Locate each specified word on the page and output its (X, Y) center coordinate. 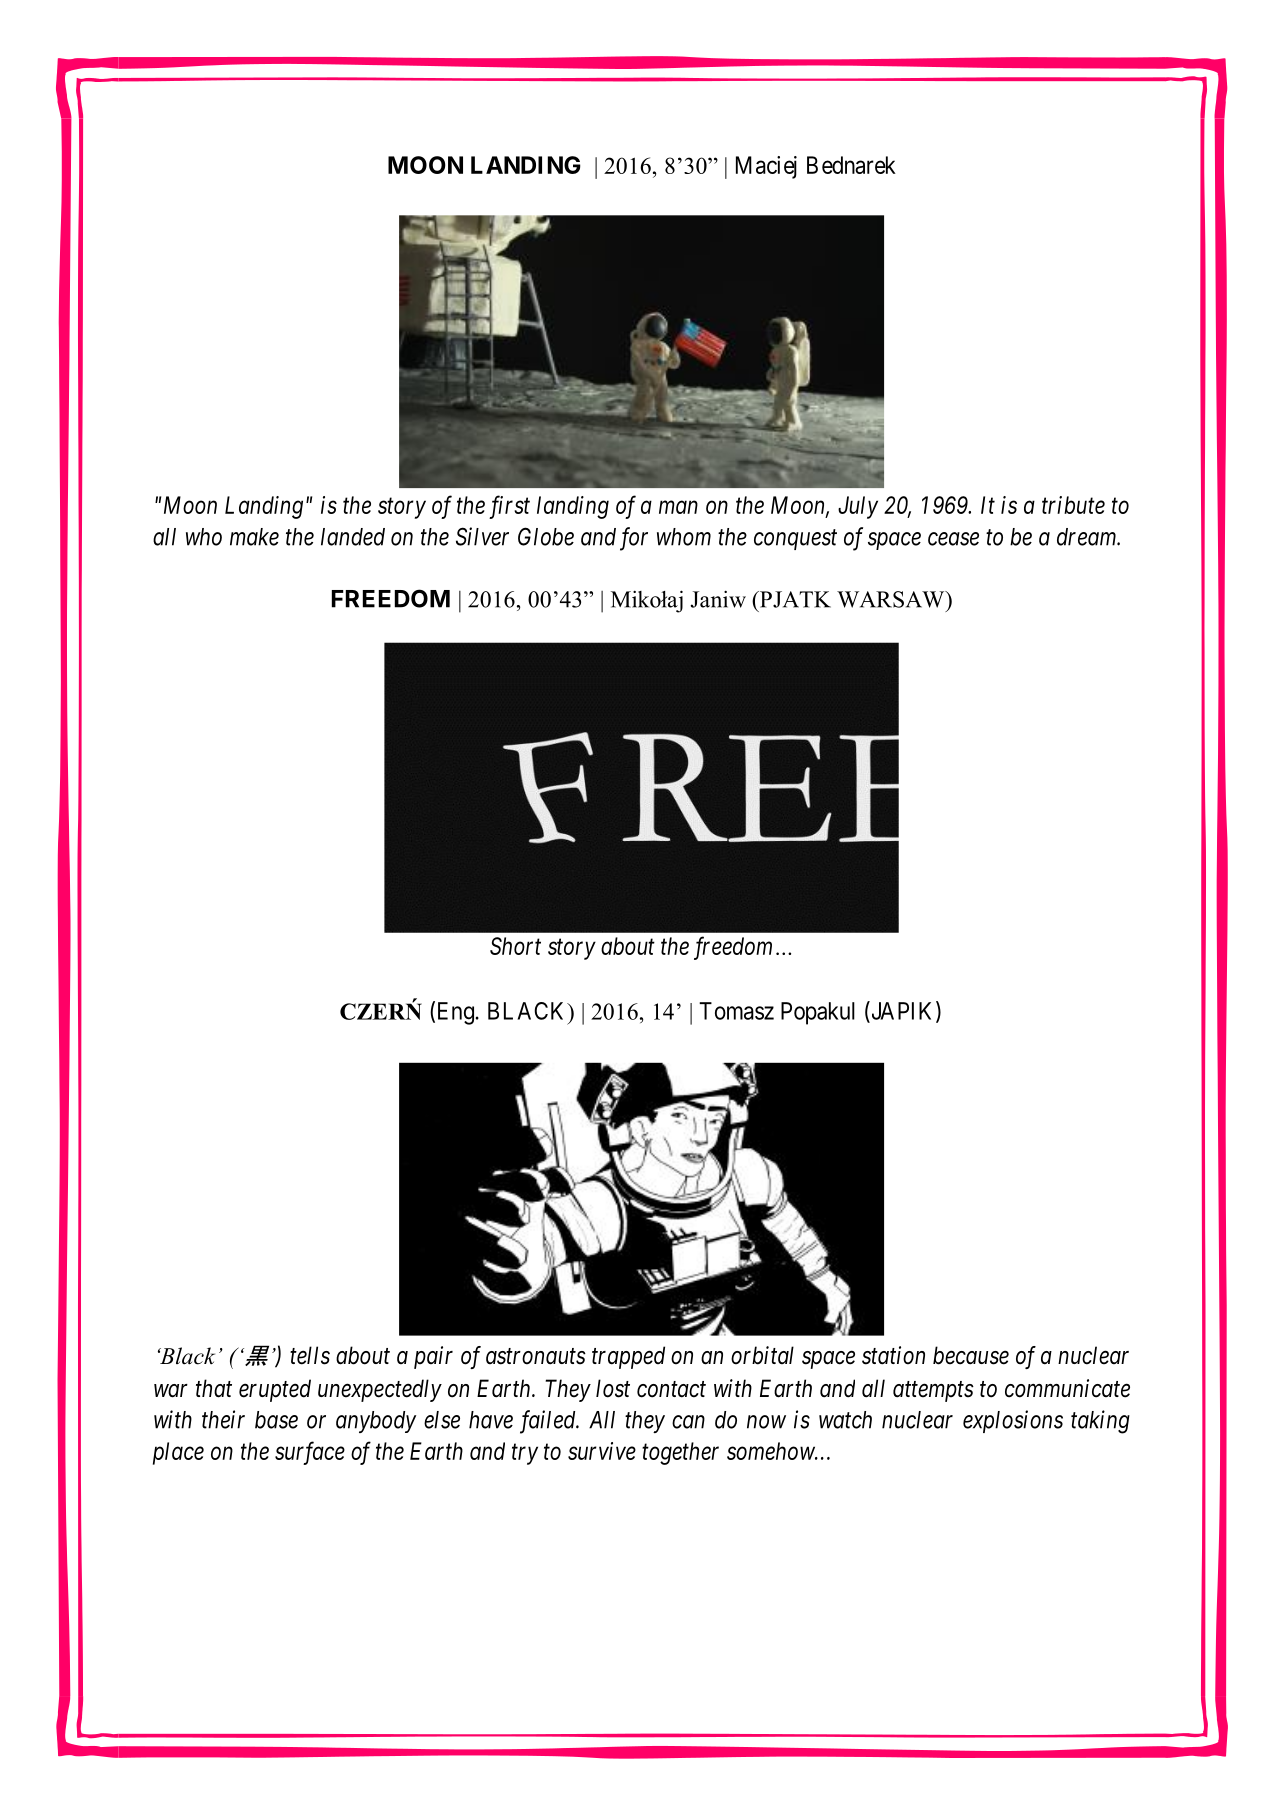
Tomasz (736, 1011)
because (971, 1355)
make (254, 537)
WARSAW (892, 599)
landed (353, 537)
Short (515, 946)
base (276, 1420)
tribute (1073, 505)
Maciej (766, 167)
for (634, 539)
